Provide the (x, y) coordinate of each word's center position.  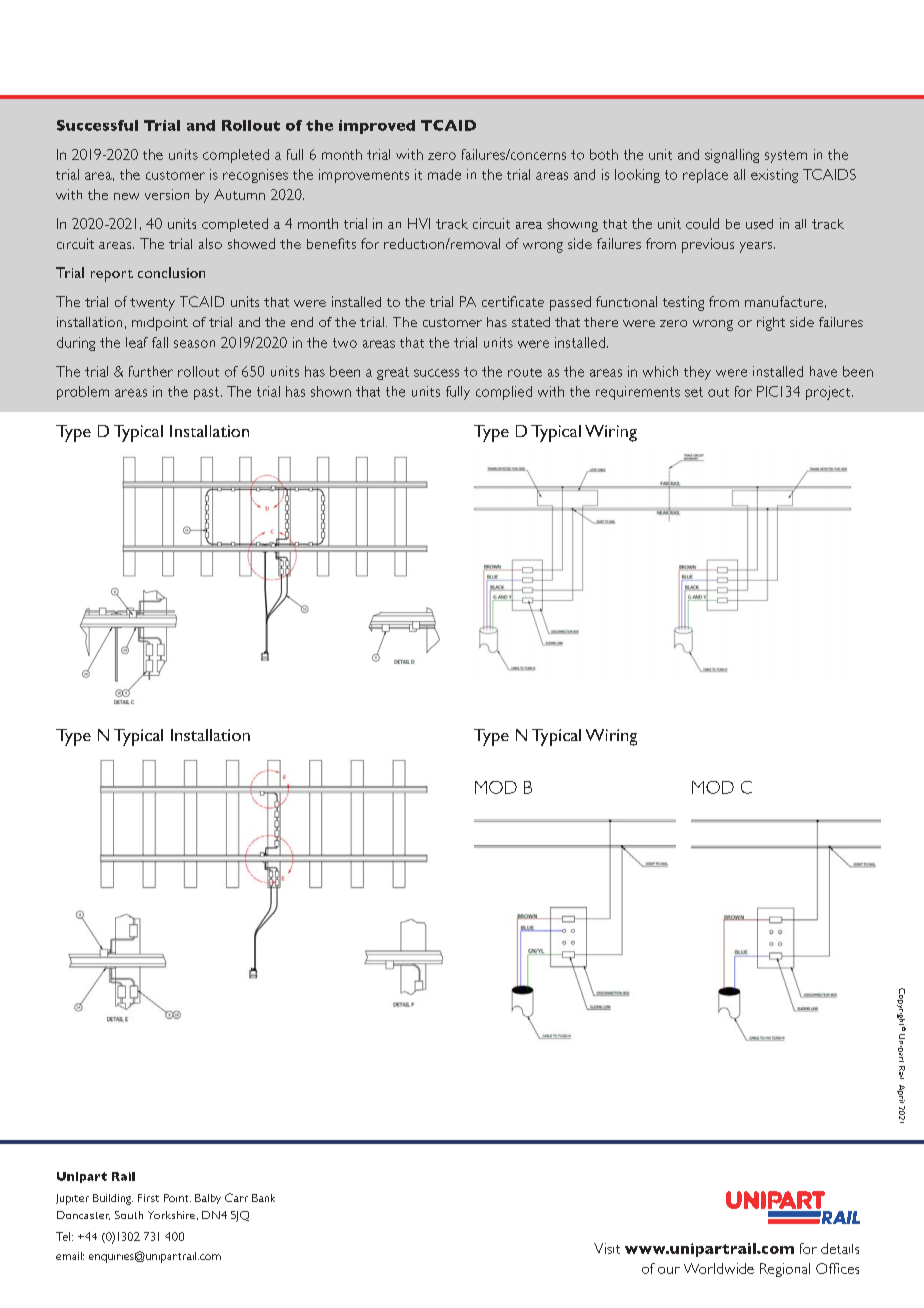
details (840, 1248)
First (148, 1198)
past (208, 393)
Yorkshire (173, 1215)
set (694, 392)
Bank (263, 1198)
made (444, 174)
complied (504, 393)
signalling (732, 156)
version (167, 194)
